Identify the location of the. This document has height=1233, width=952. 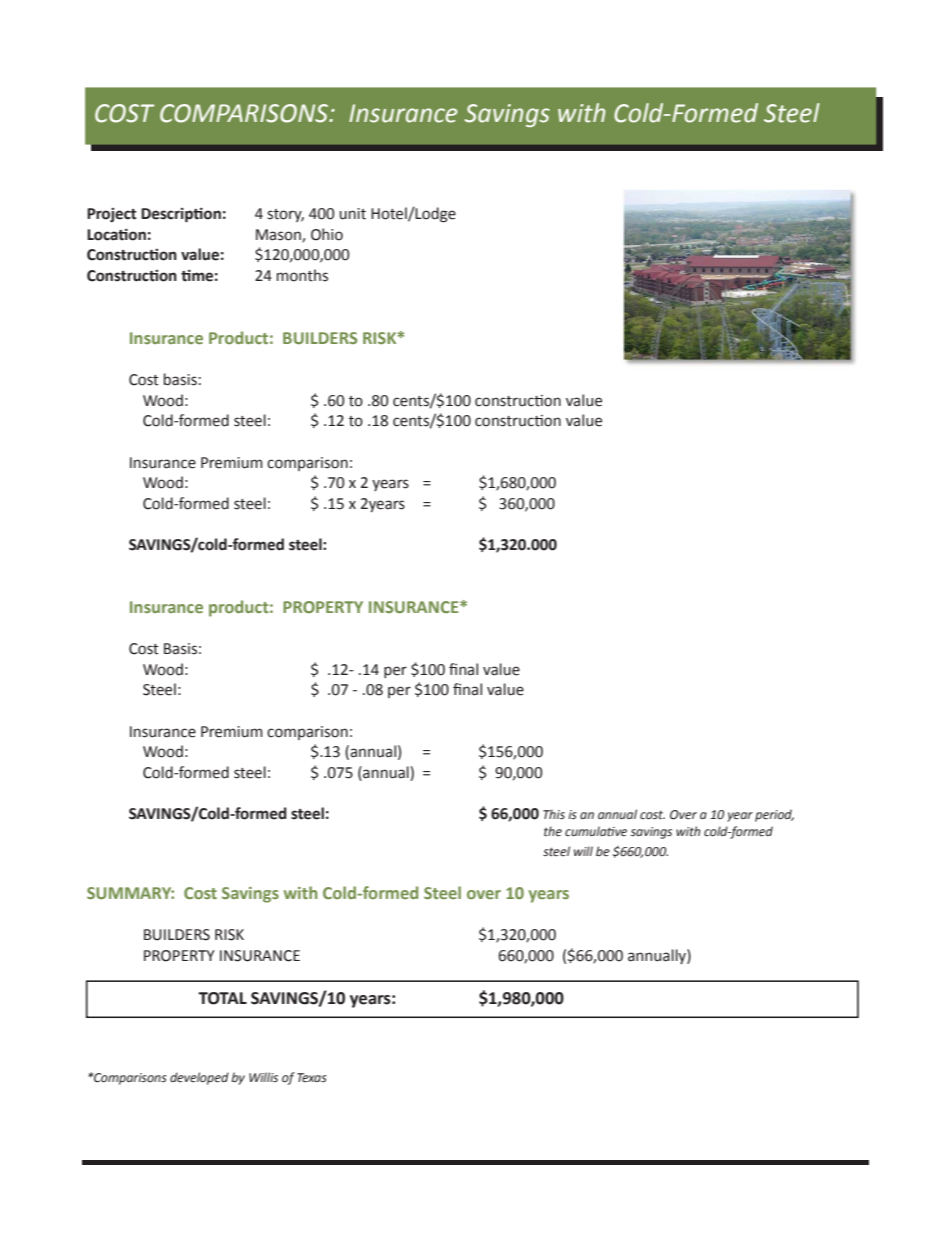
(553, 831).
